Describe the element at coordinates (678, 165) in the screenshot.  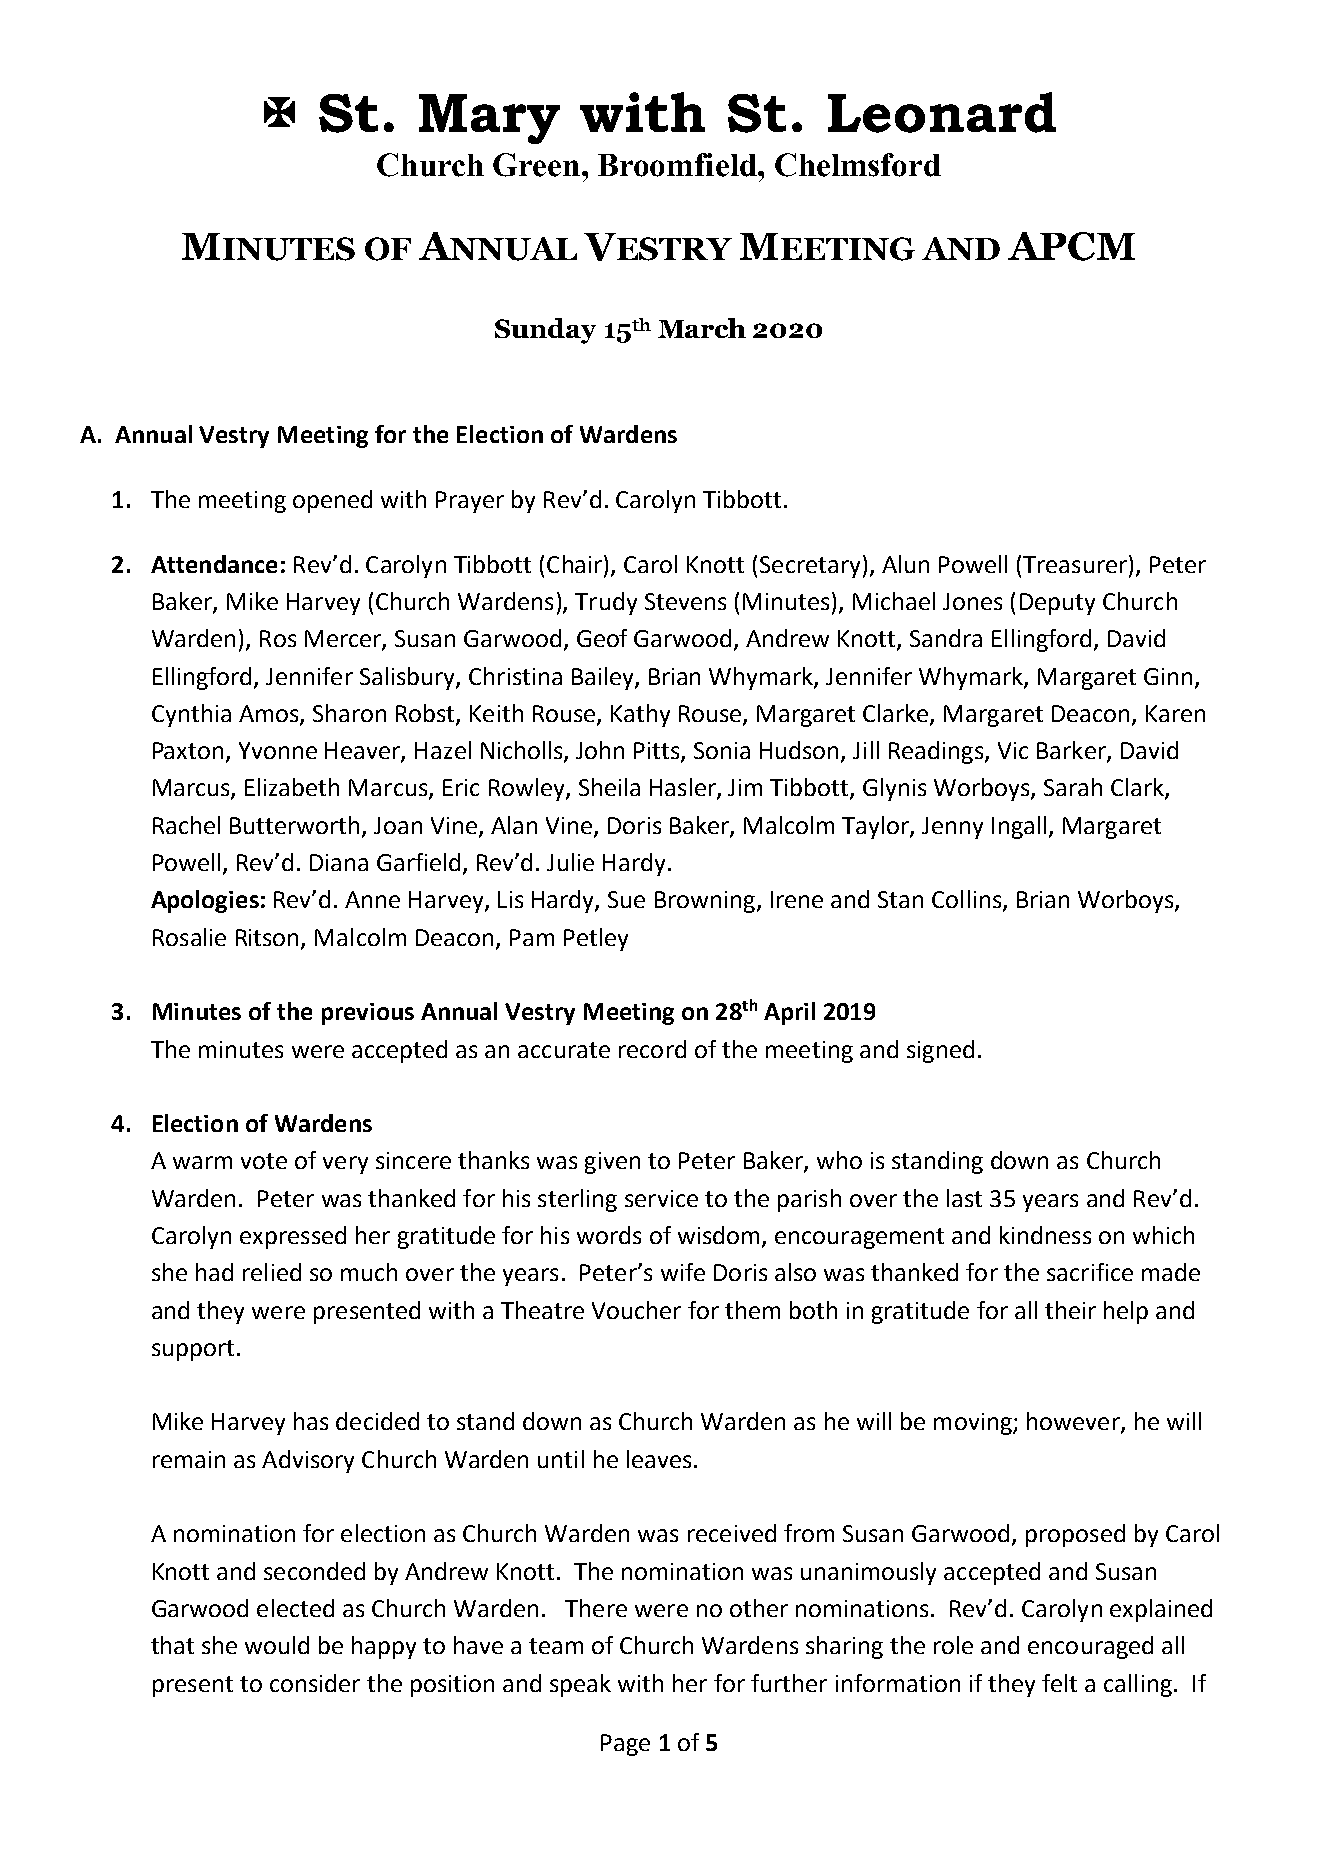
I see `Broomfield` at that location.
